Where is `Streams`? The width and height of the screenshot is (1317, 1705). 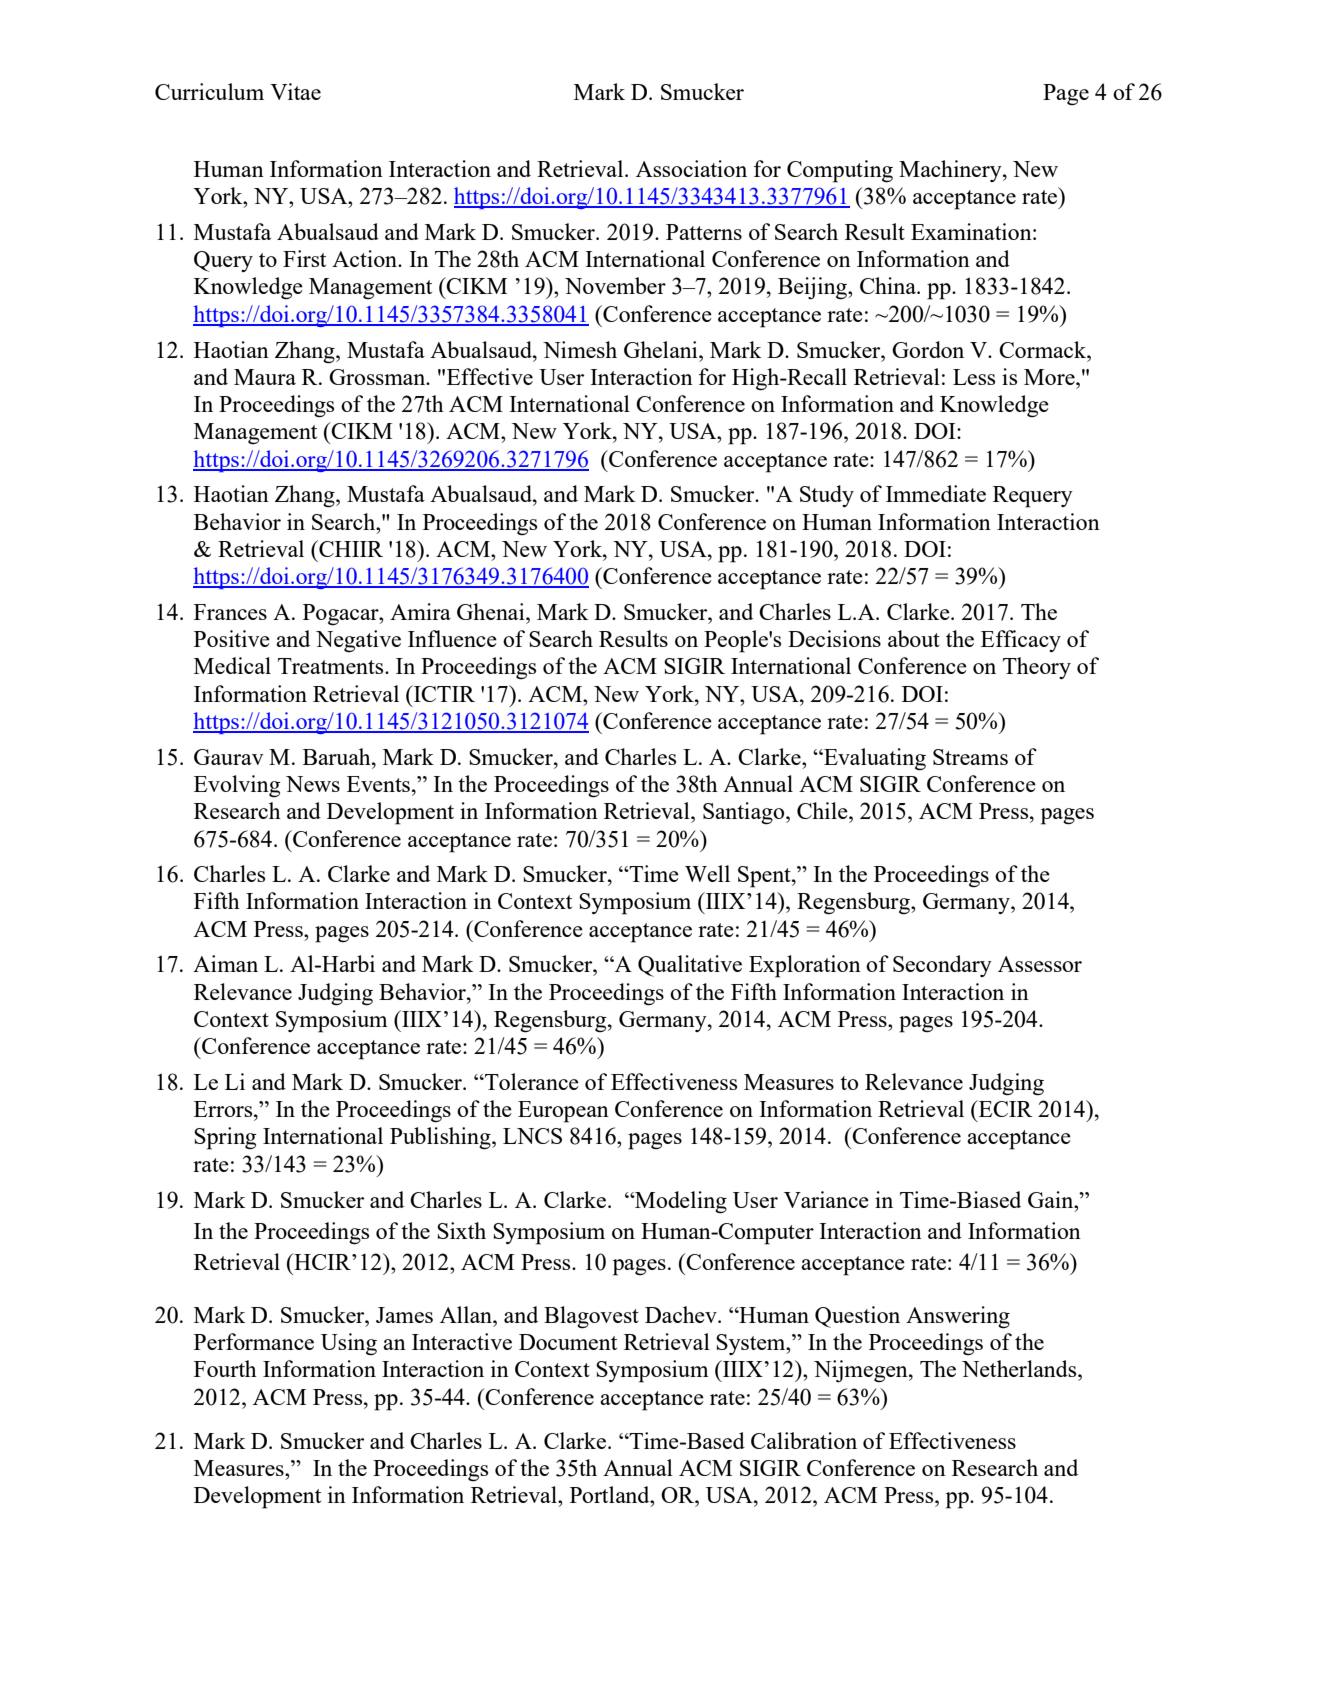
Streams is located at coordinates (970, 757).
